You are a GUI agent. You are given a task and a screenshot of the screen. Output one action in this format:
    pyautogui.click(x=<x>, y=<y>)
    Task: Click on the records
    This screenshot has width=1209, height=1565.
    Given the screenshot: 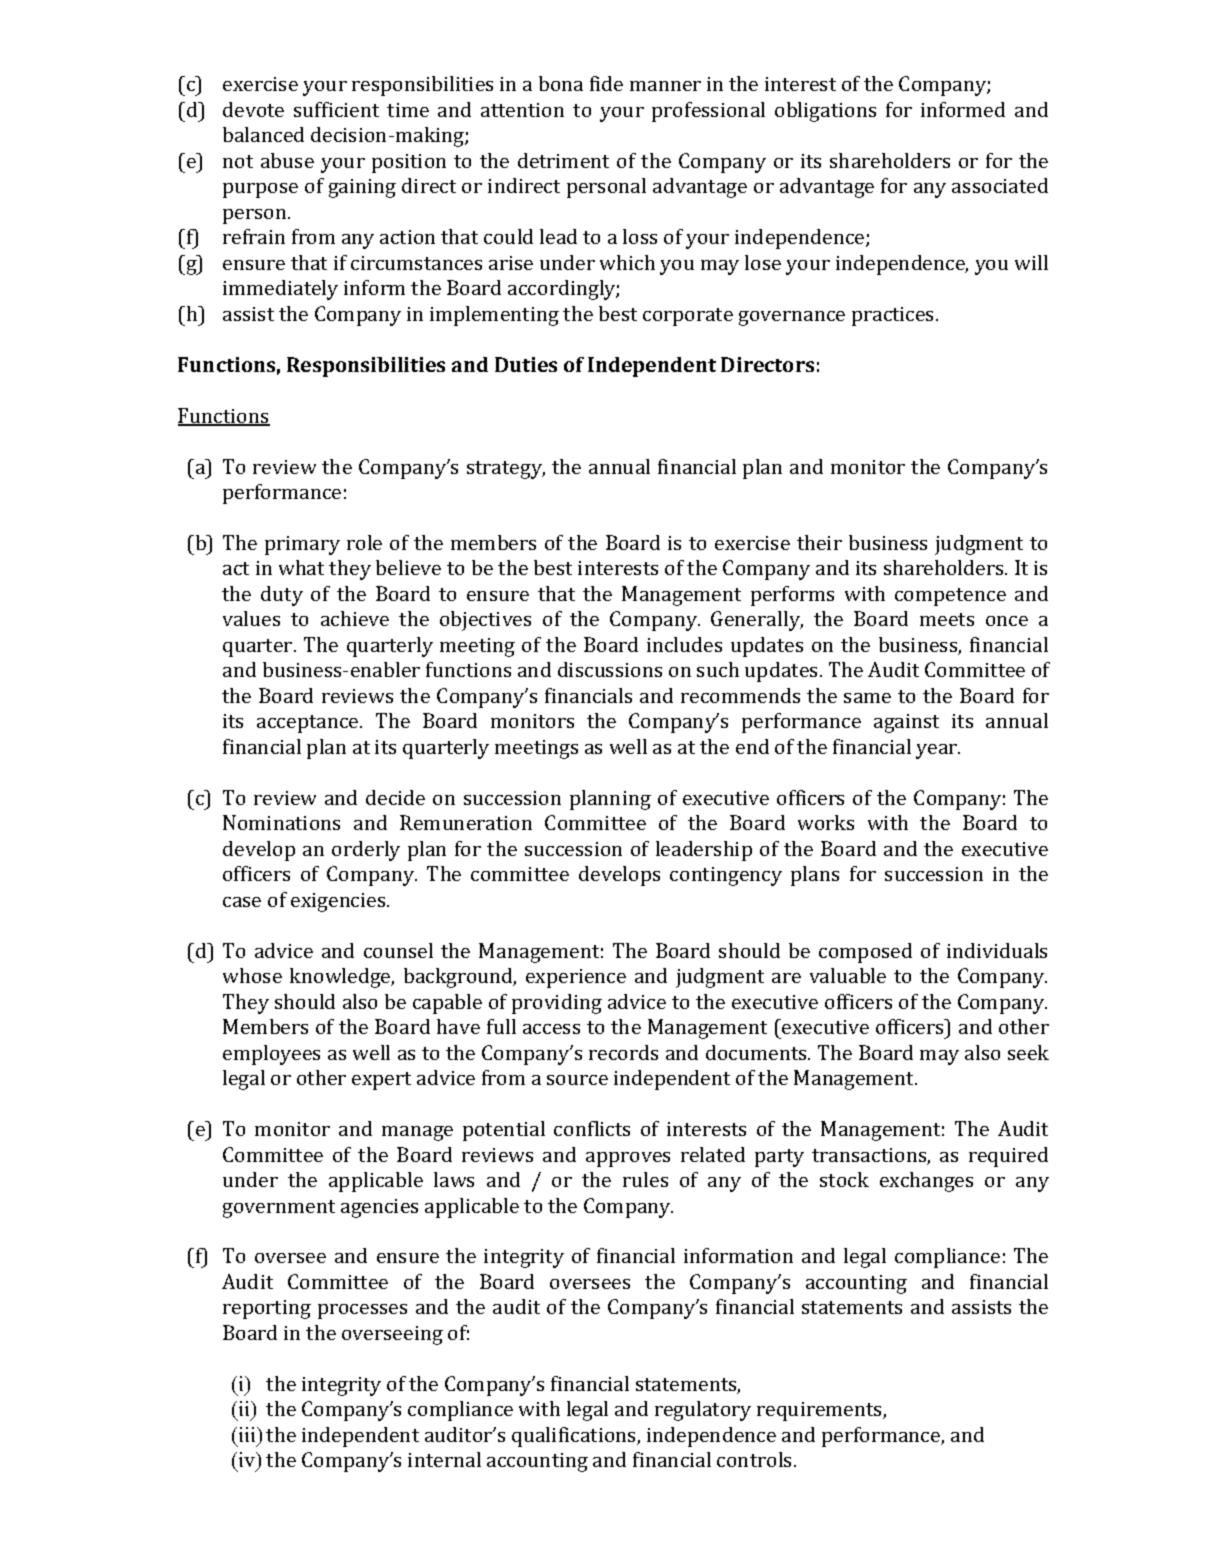 What is the action you would take?
    pyautogui.click(x=623, y=1052)
